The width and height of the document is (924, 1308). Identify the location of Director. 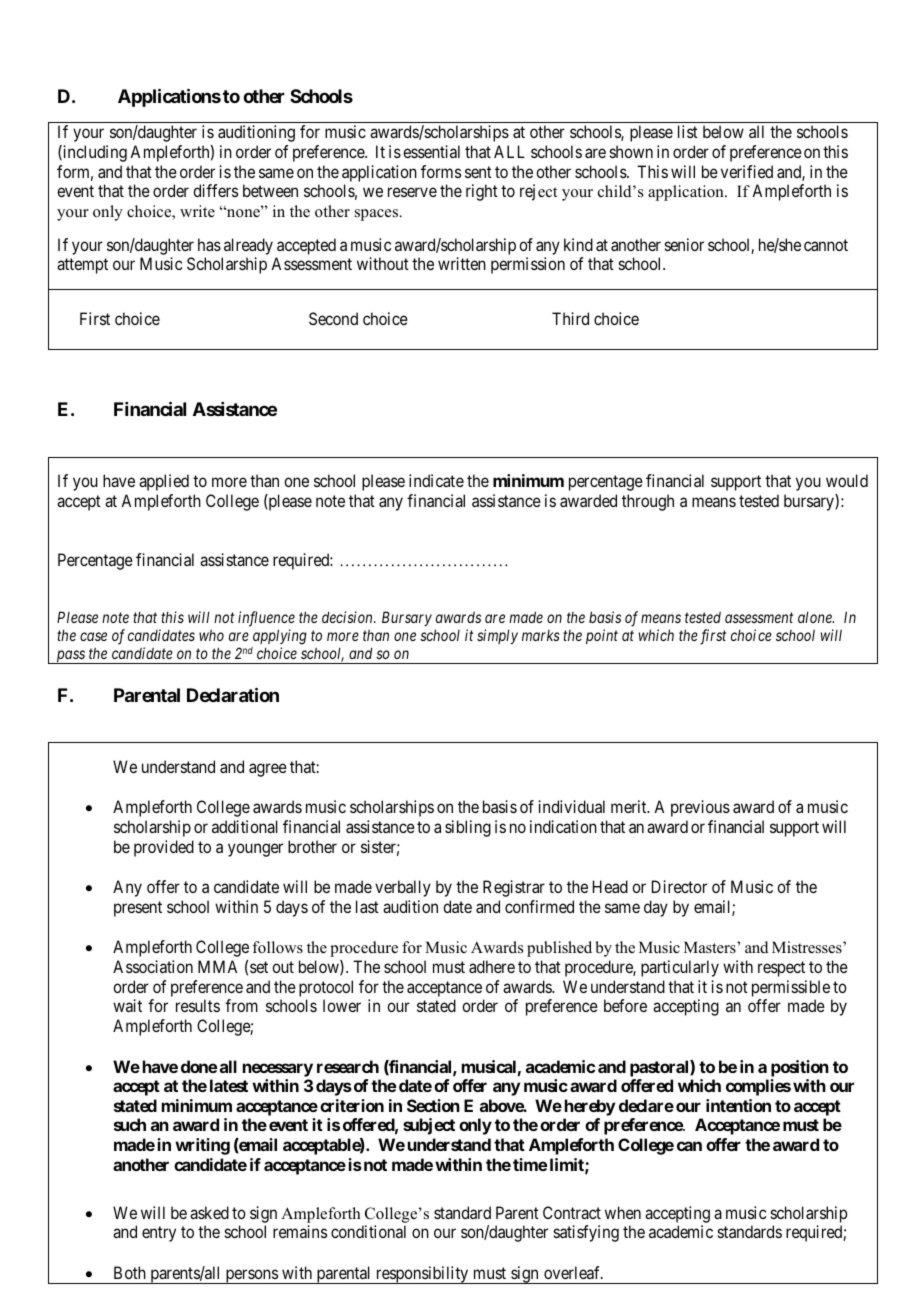
(679, 886).
